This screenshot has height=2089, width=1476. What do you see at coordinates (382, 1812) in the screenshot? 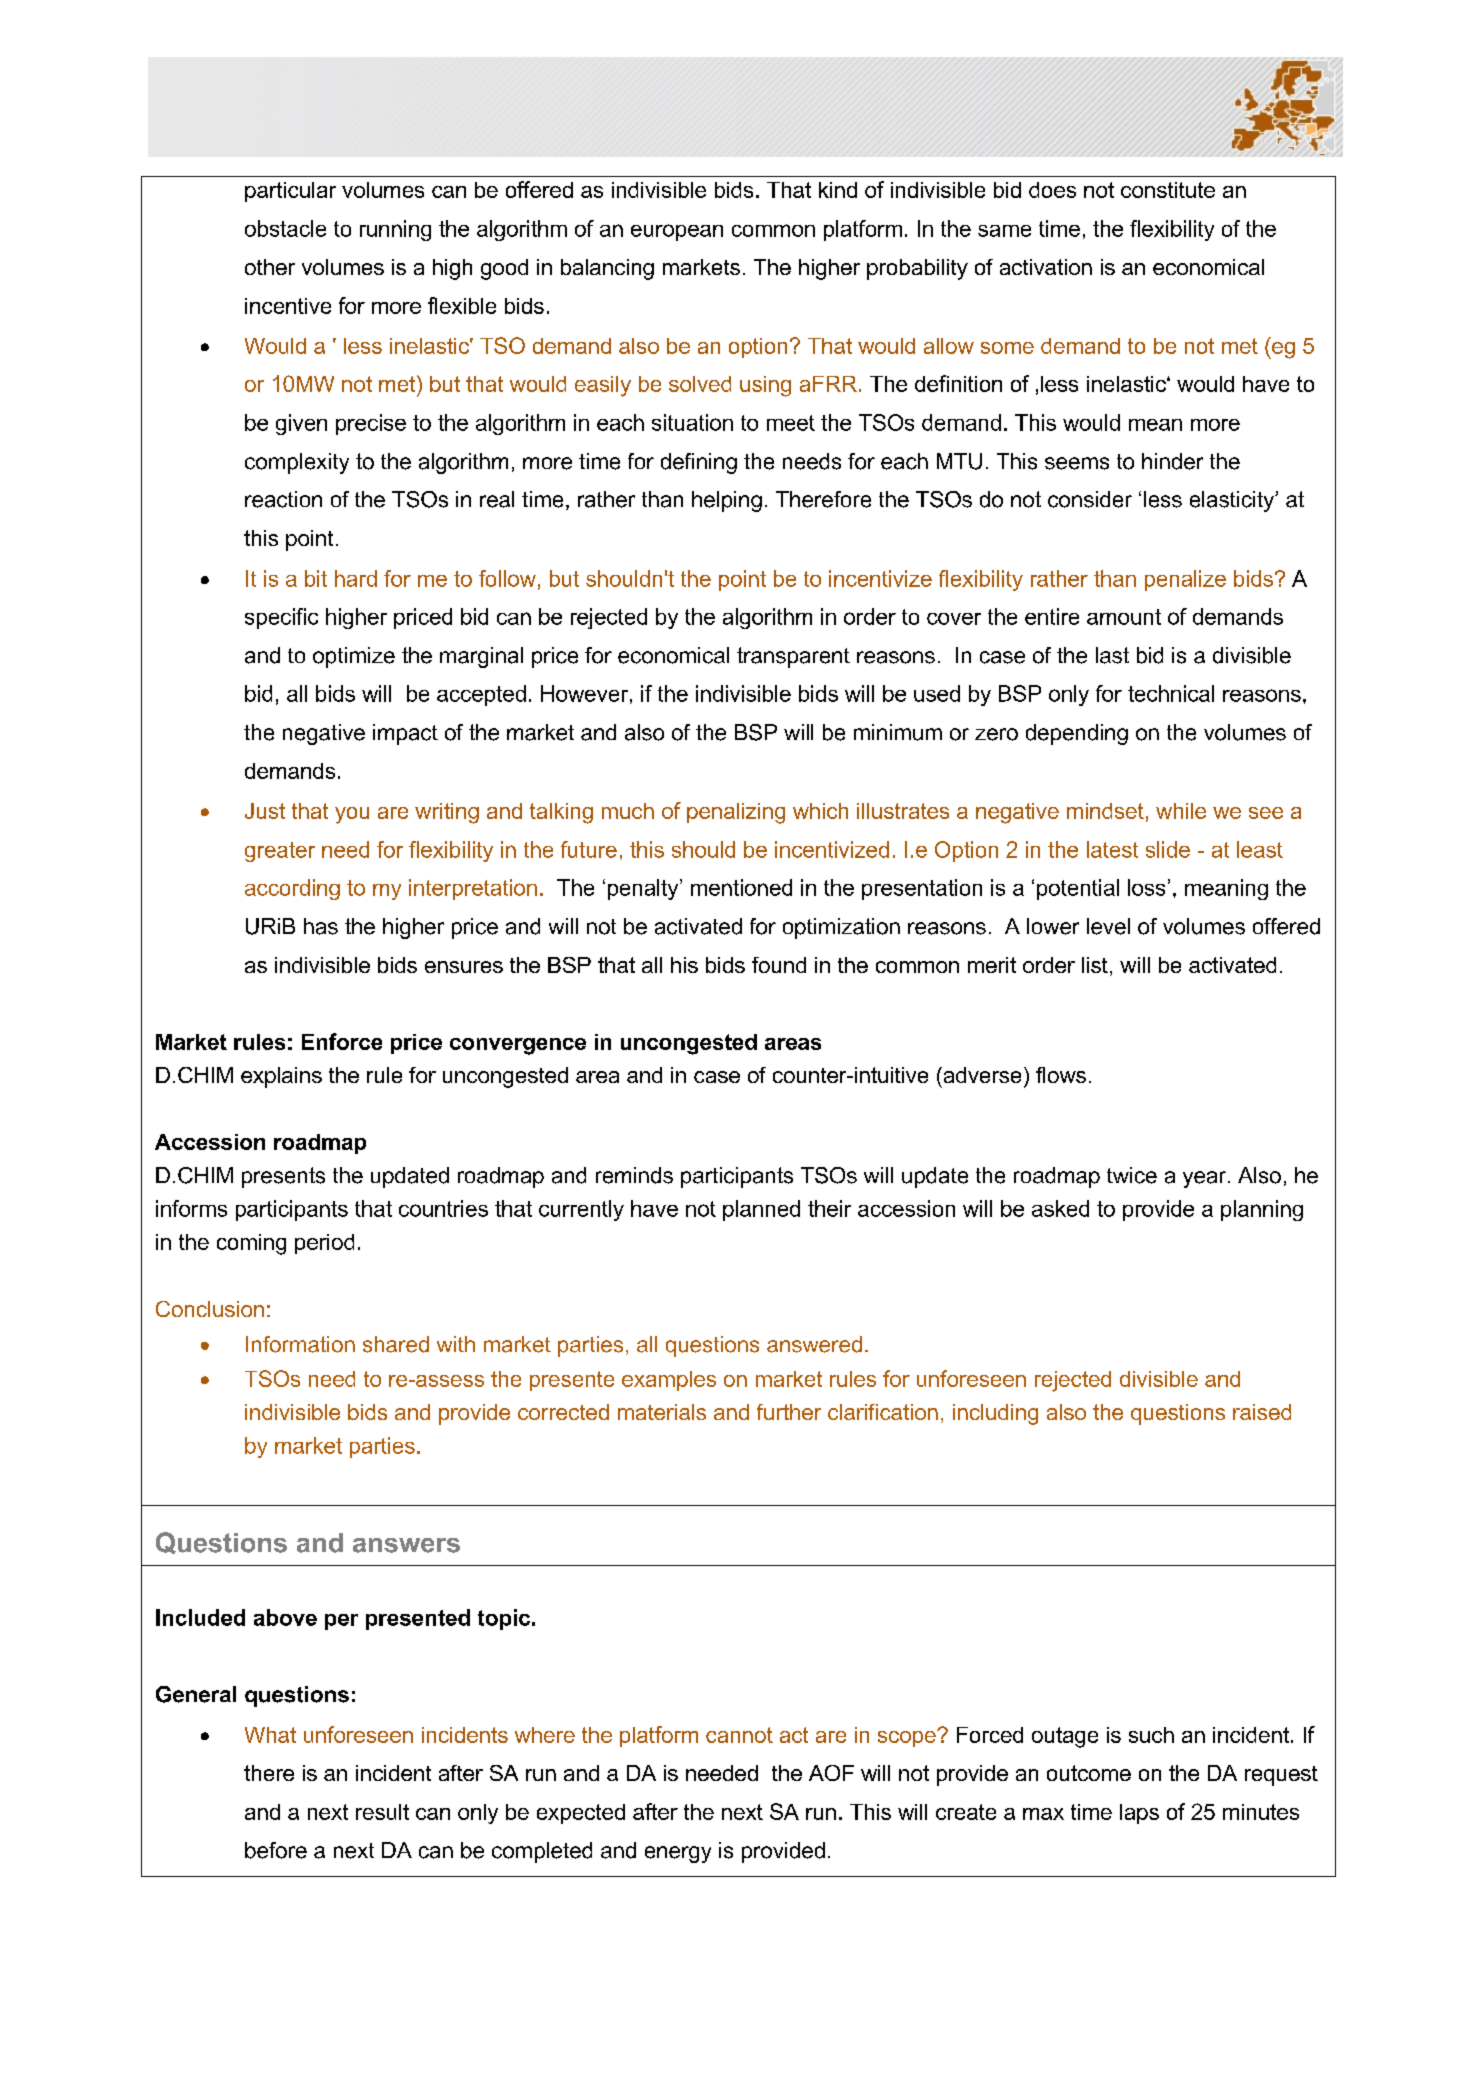
I see `result` at bounding box center [382, 1812].
